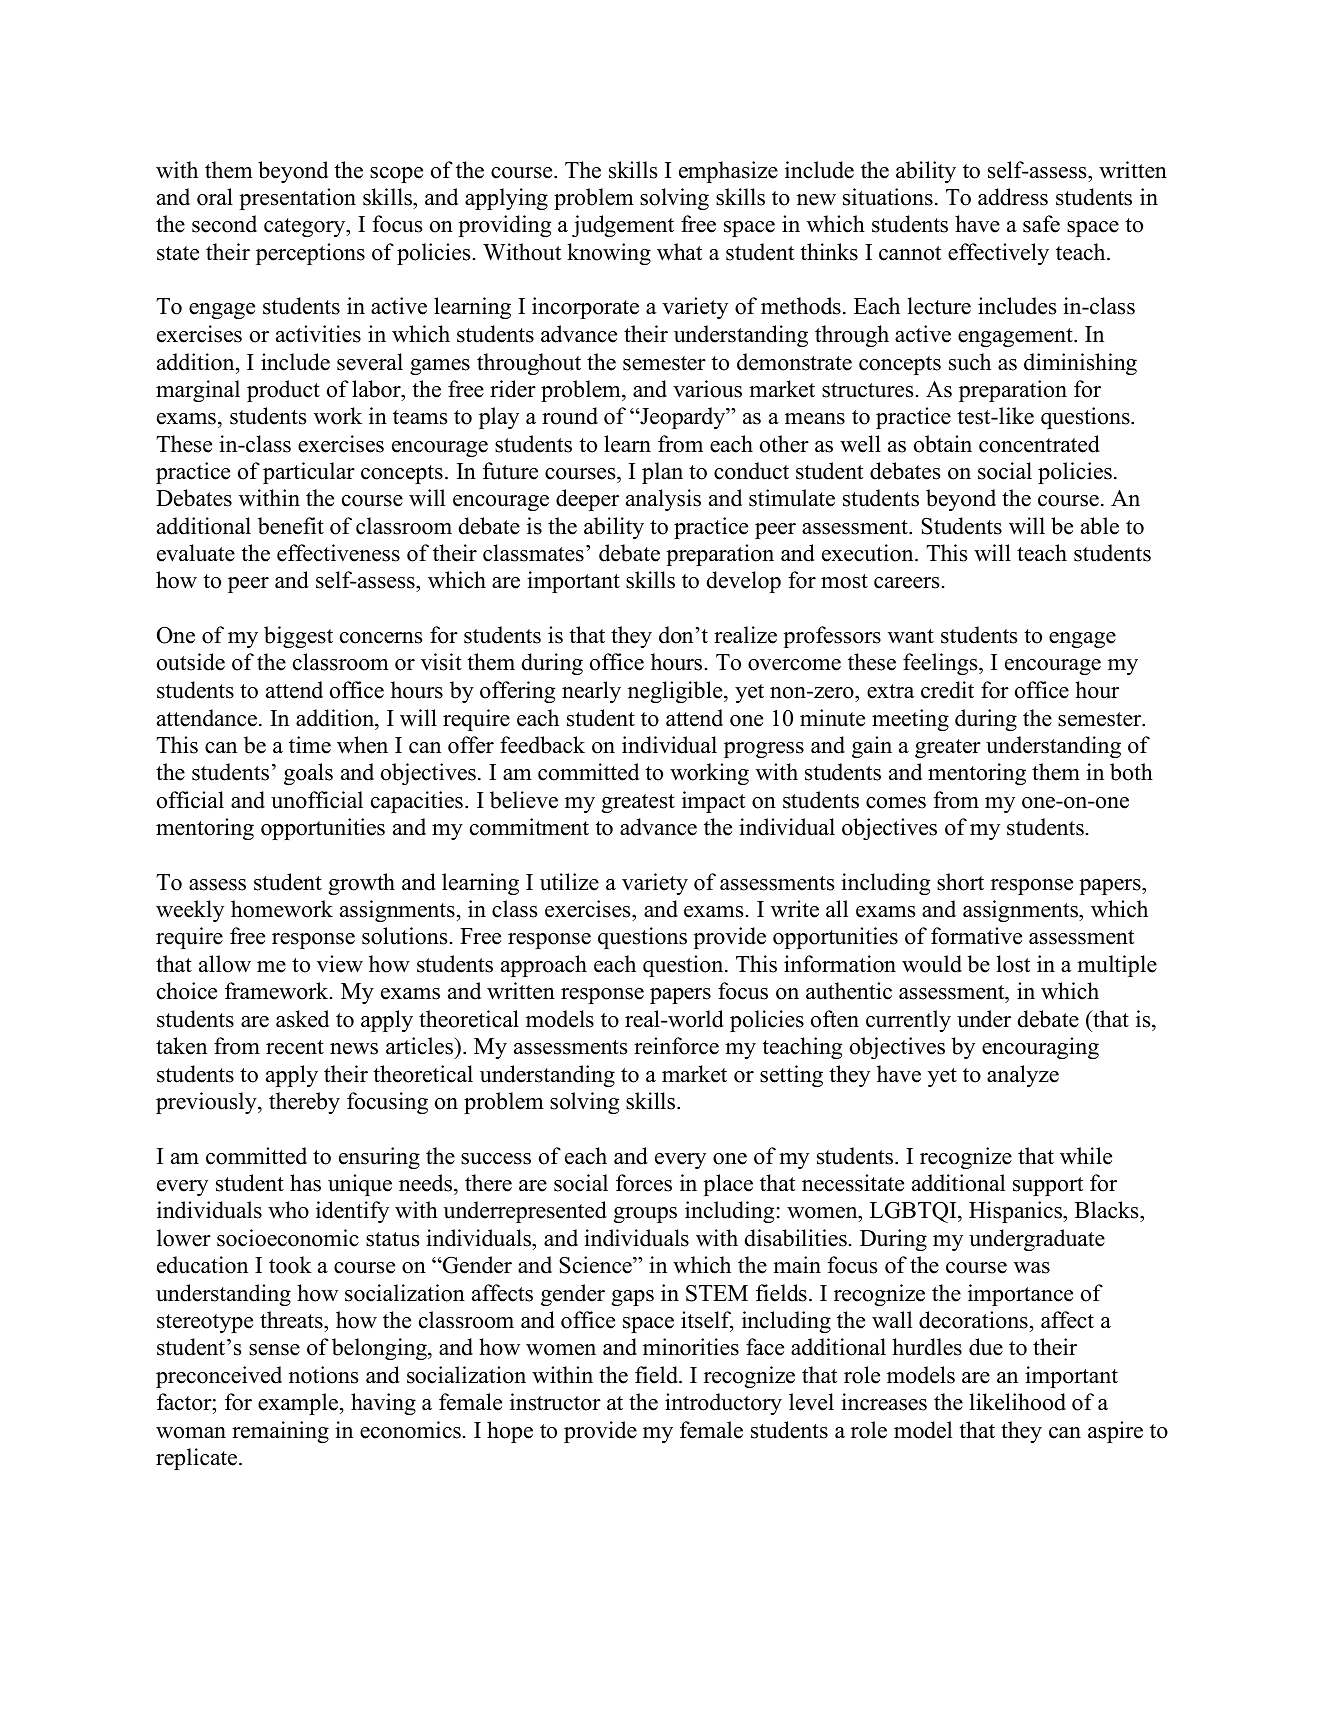 The width and height of the image is (1326, 1715). What do you see at coordinates (340, 964) in the image?
I see `view` at bounding box center [340, 964].
